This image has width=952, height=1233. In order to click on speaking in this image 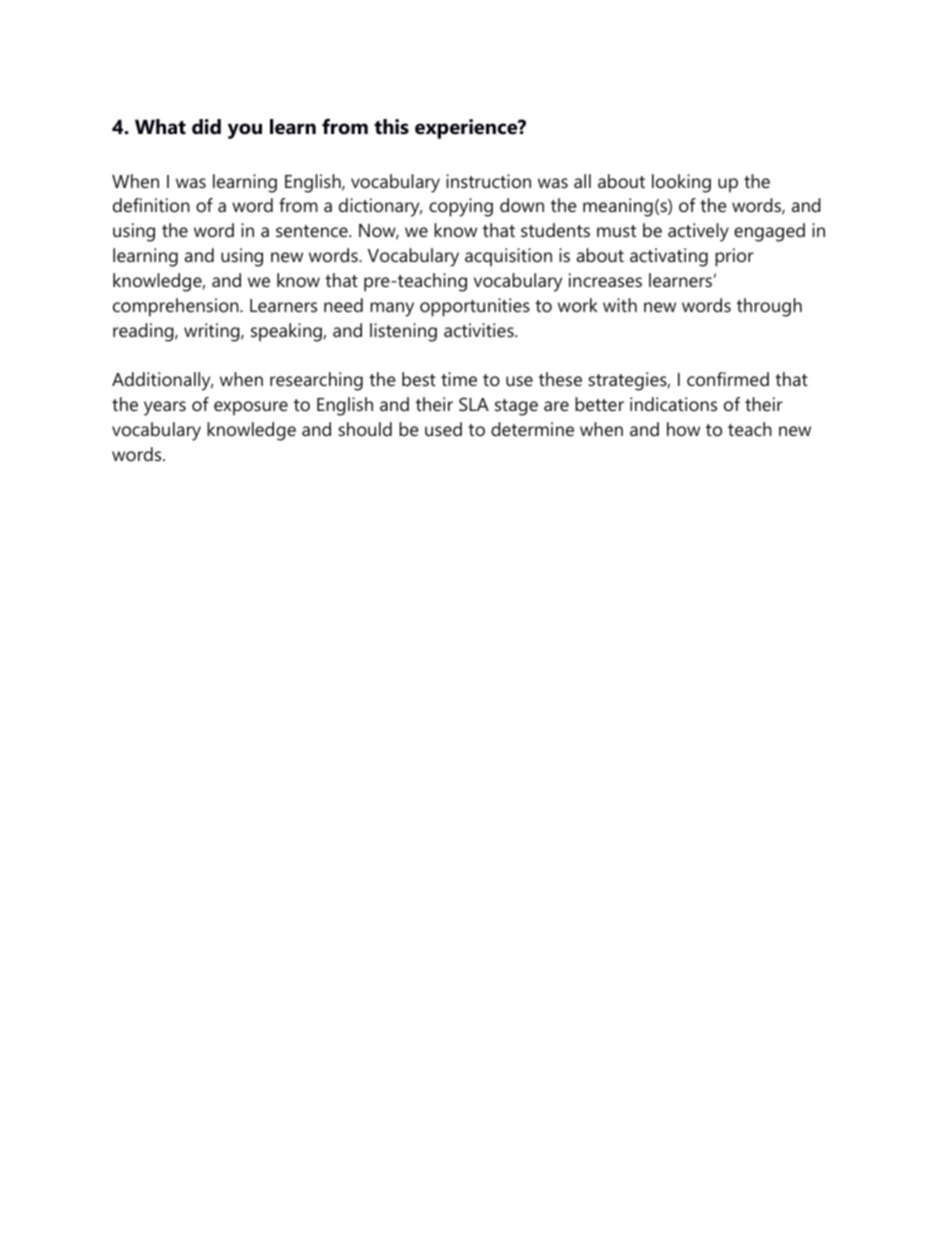, I will do `click(286, 332)`.
